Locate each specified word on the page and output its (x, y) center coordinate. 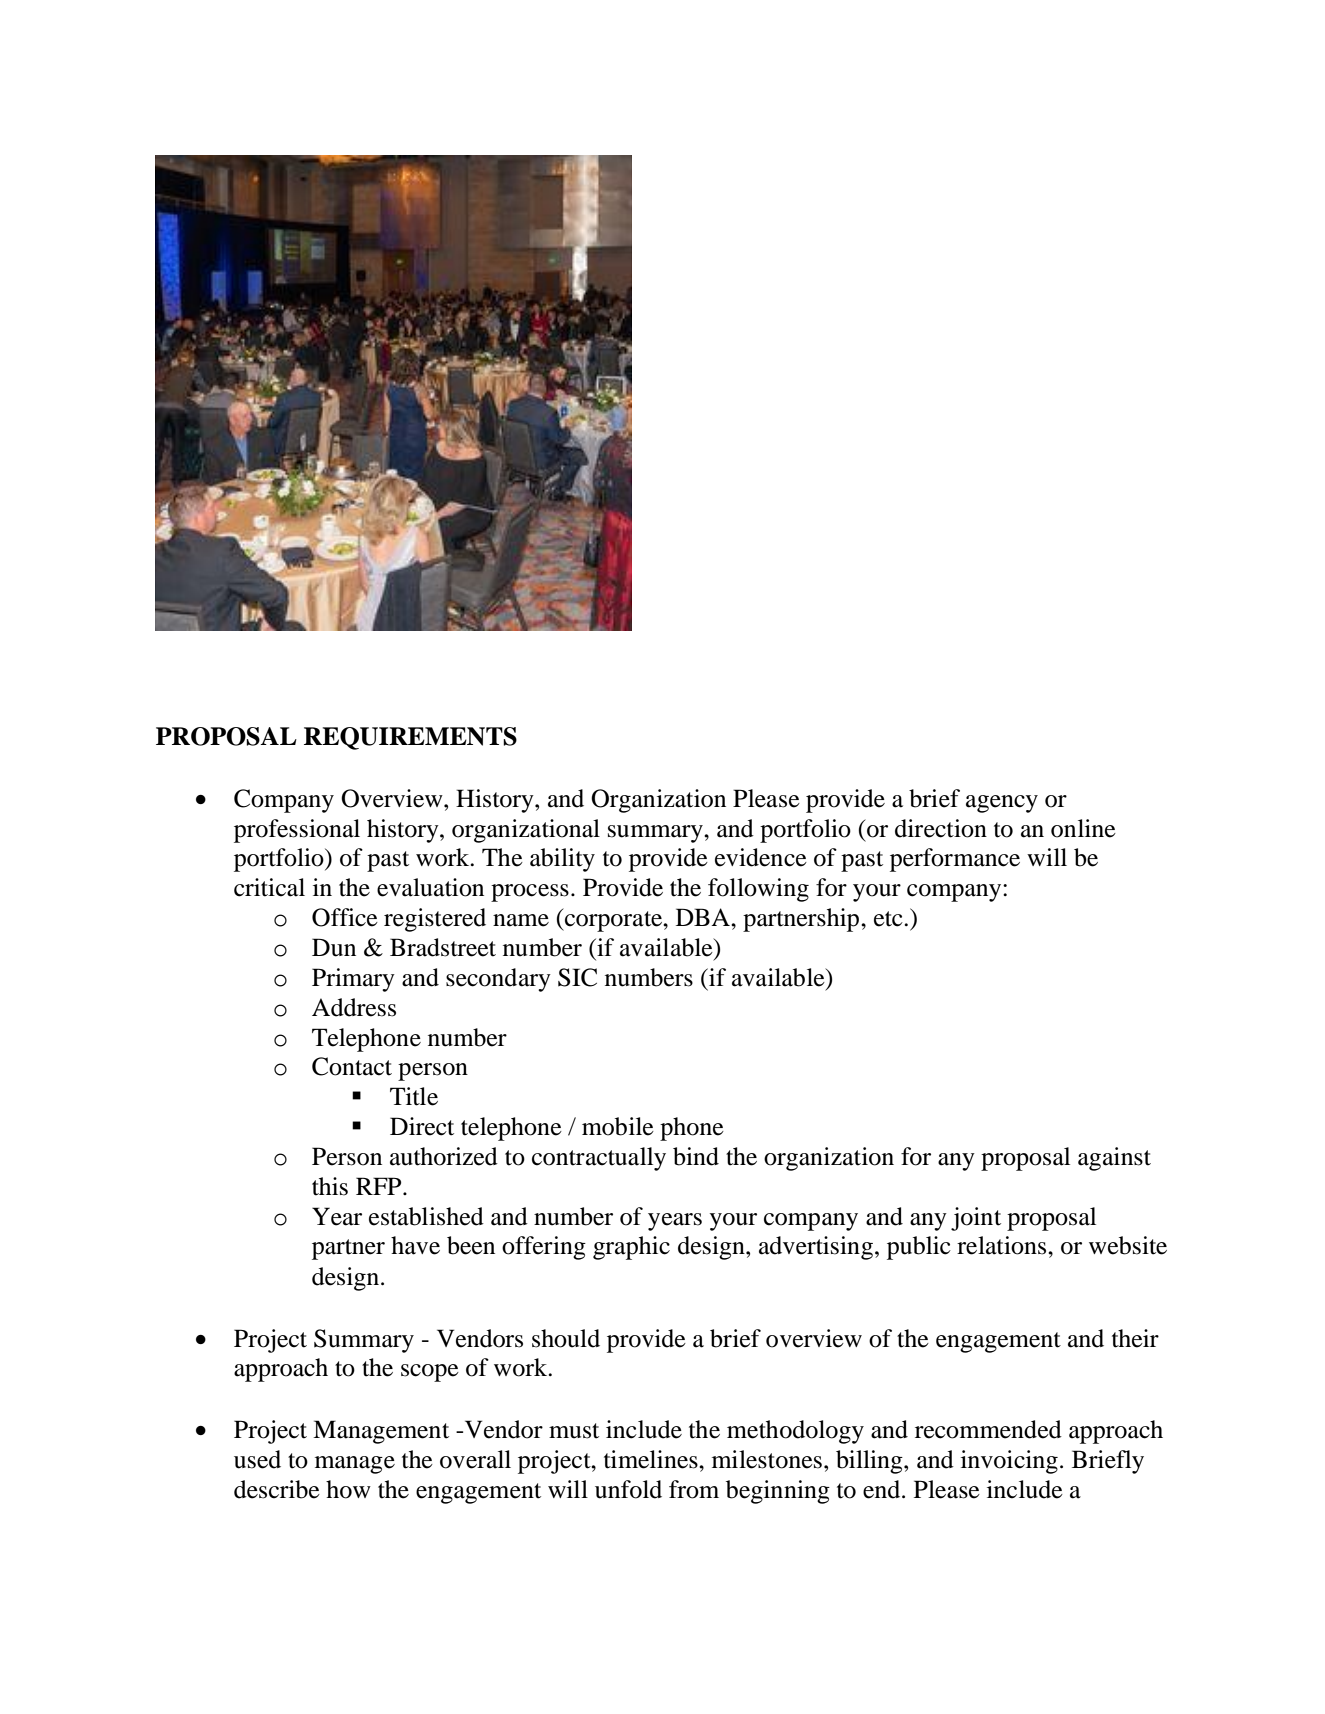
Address (354, 1007)
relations (1003, 1245)
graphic (631, 1248)
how (348, 1489)
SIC (577, 977)
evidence (761, 857)
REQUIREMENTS (410, 738)
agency (1002, 804)
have (415, 1245)
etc (889, 919)
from (694, 1489)
